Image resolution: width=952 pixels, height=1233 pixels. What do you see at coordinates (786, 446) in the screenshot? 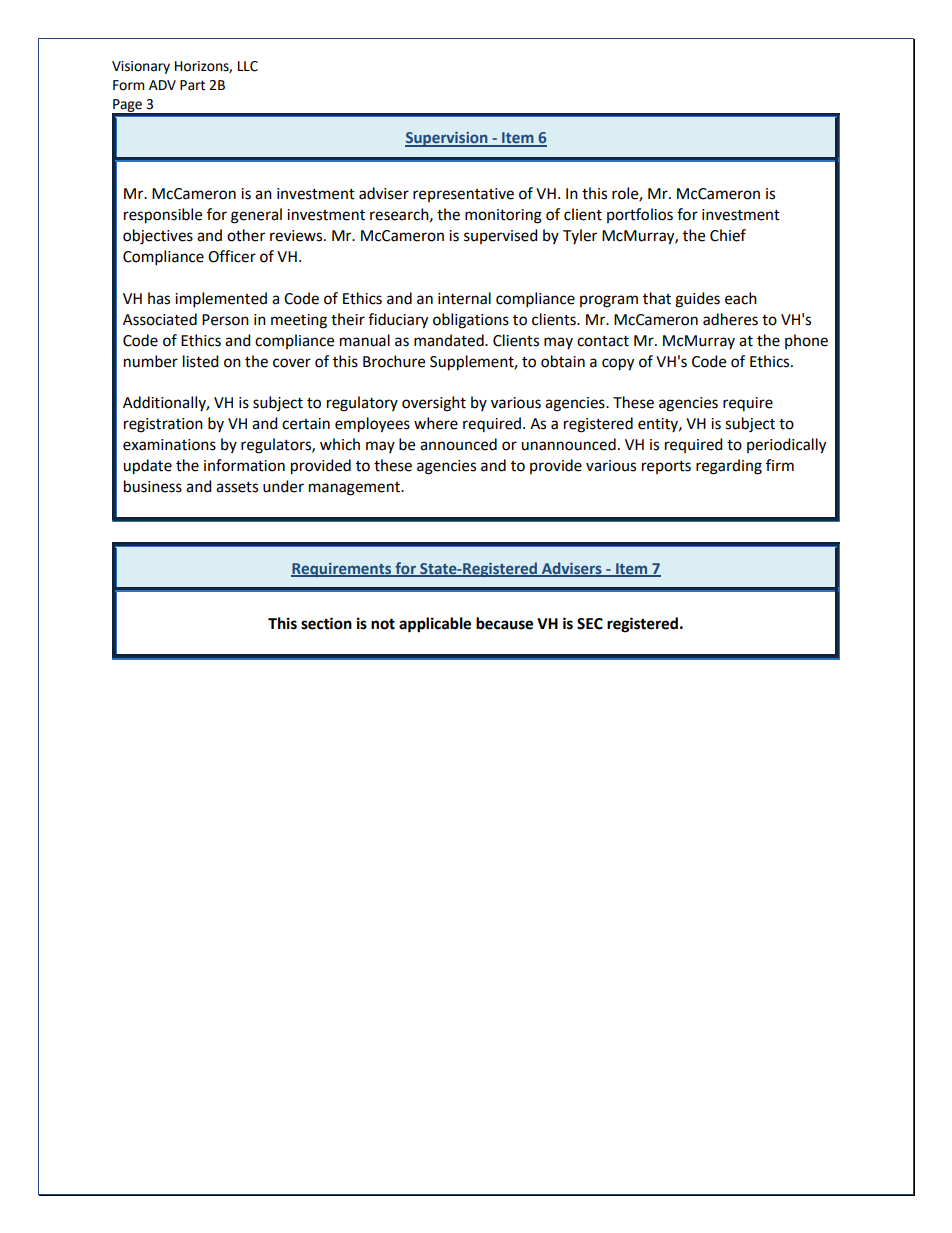
I see `periodically` at bounding box center [786, 446].
